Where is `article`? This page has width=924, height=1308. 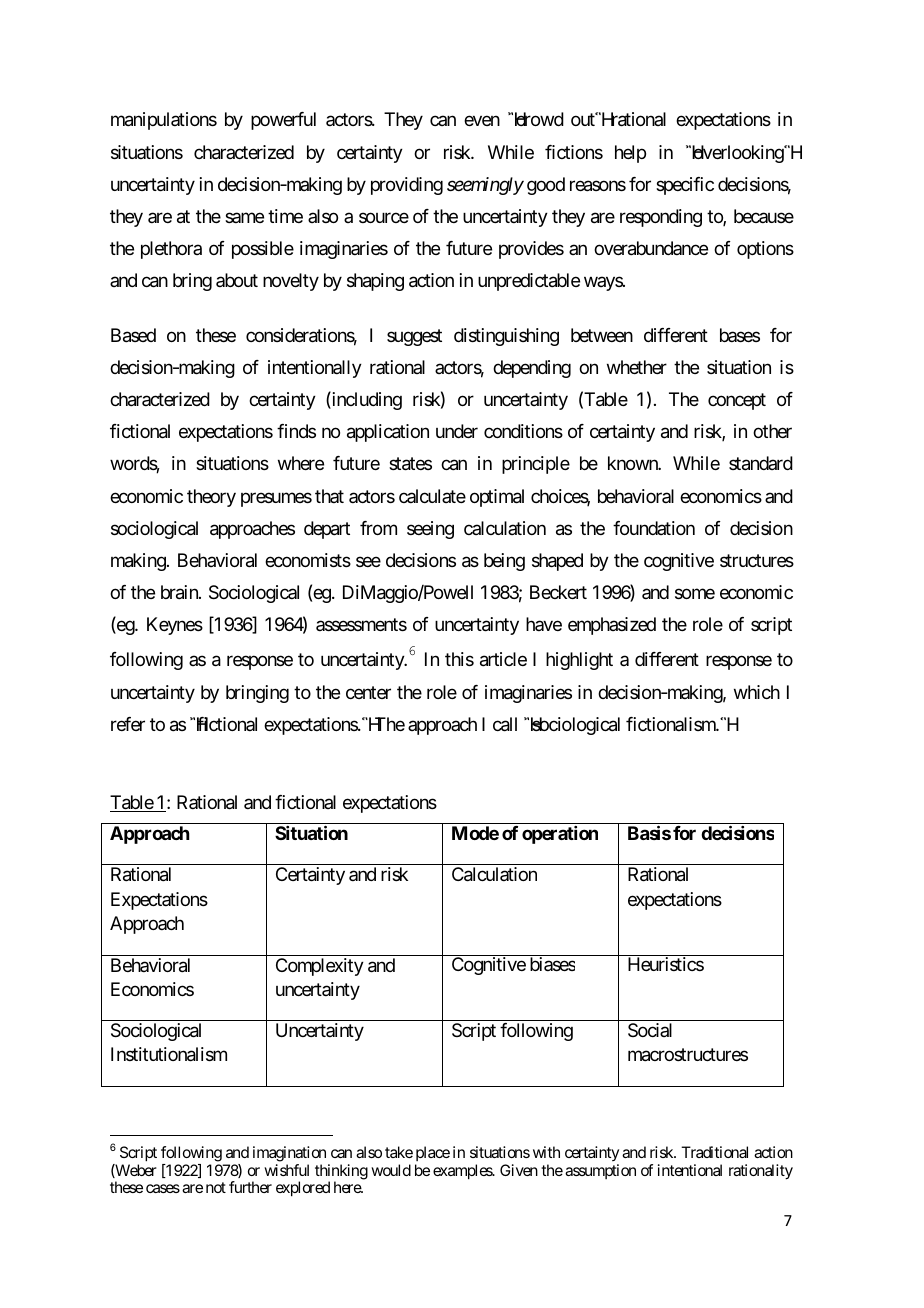
article is located at coordinates (503, 659).
